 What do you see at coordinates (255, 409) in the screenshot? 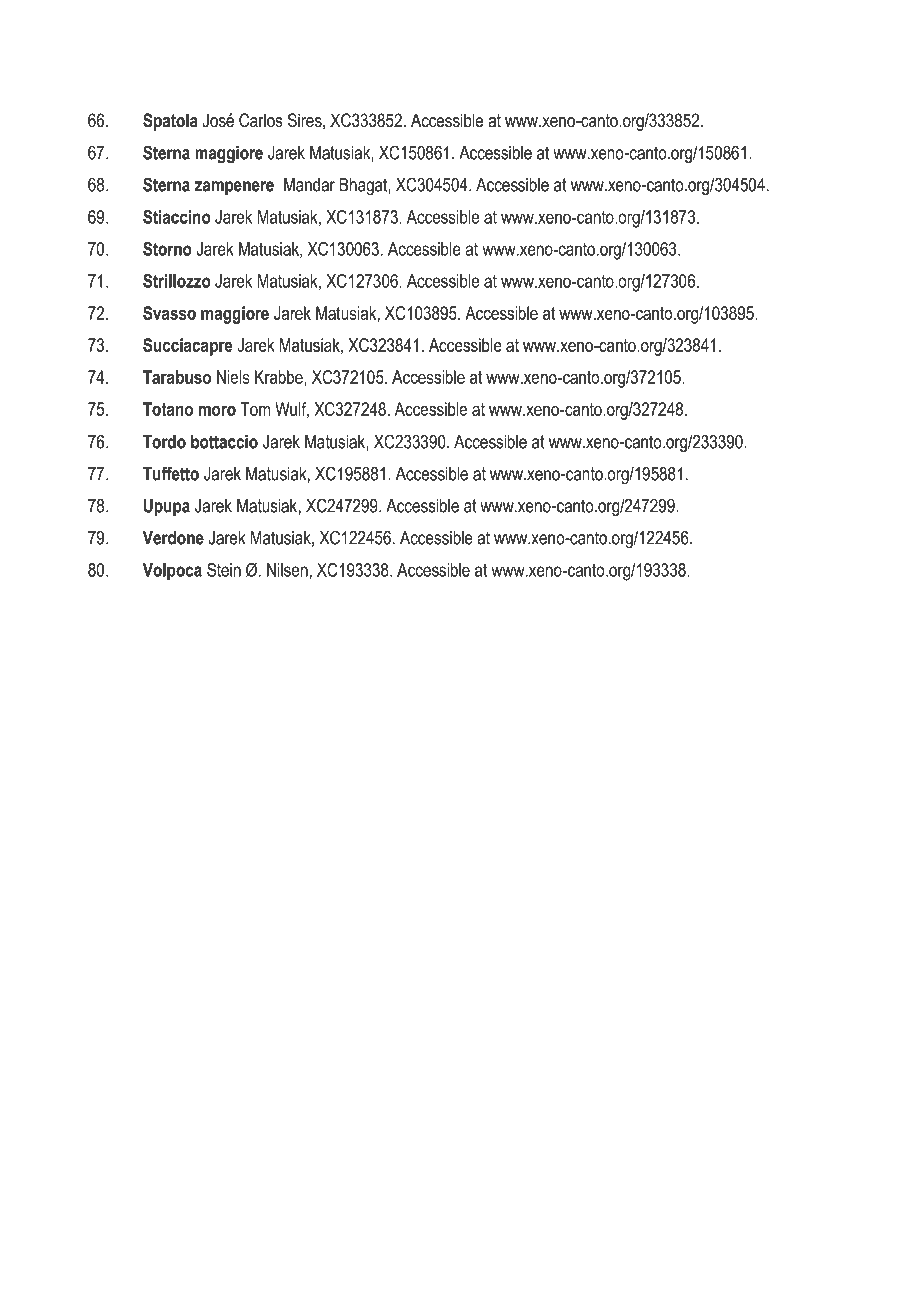
I see `Tom` at bounding box center [255, 409].
